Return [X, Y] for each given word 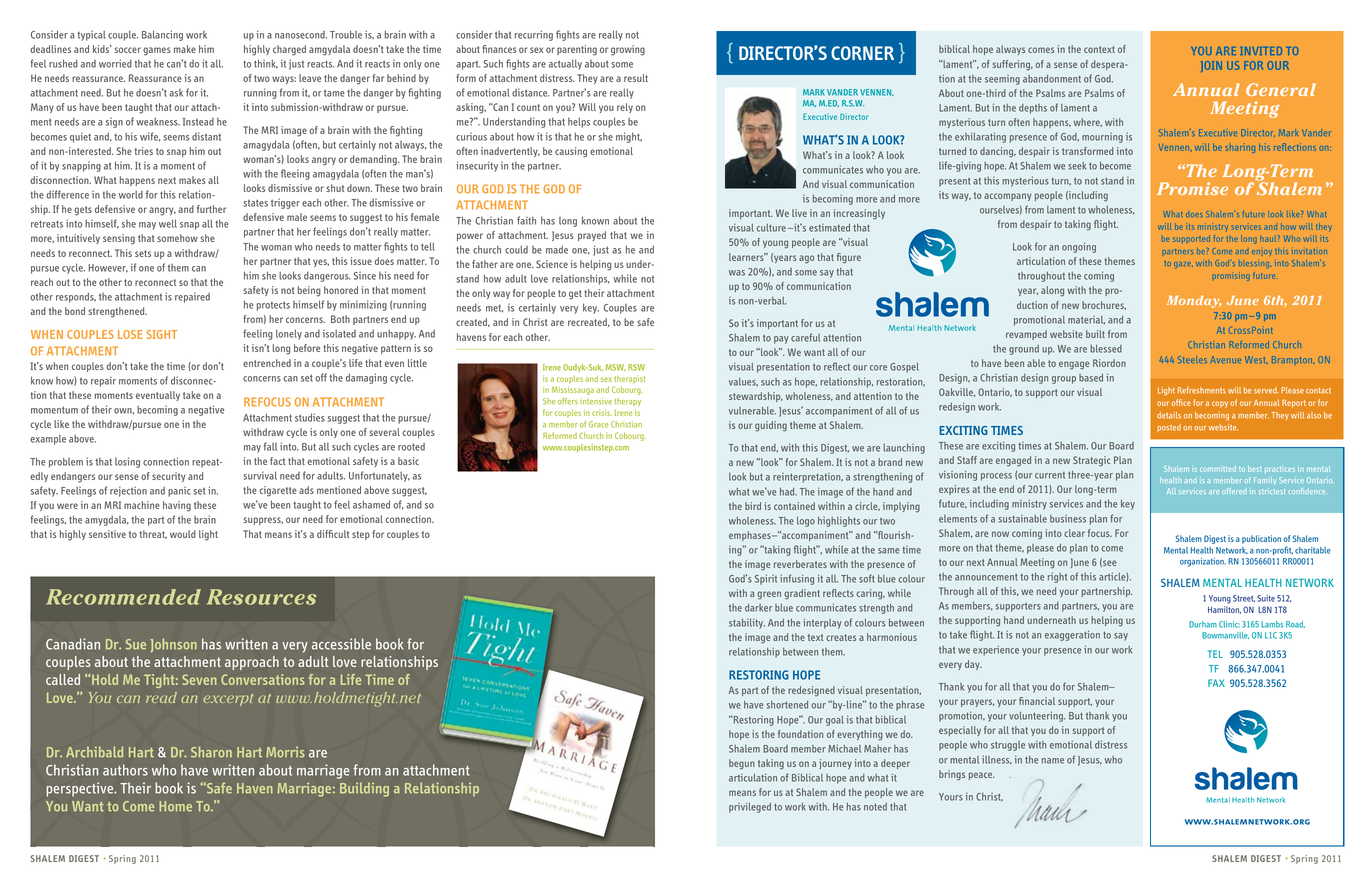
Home [175, 806]
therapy [627, 402]
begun [742, 764]
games [157, 51]
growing [628, 50]
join [1211, 66]
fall [270, 446]
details [1169, 415]
